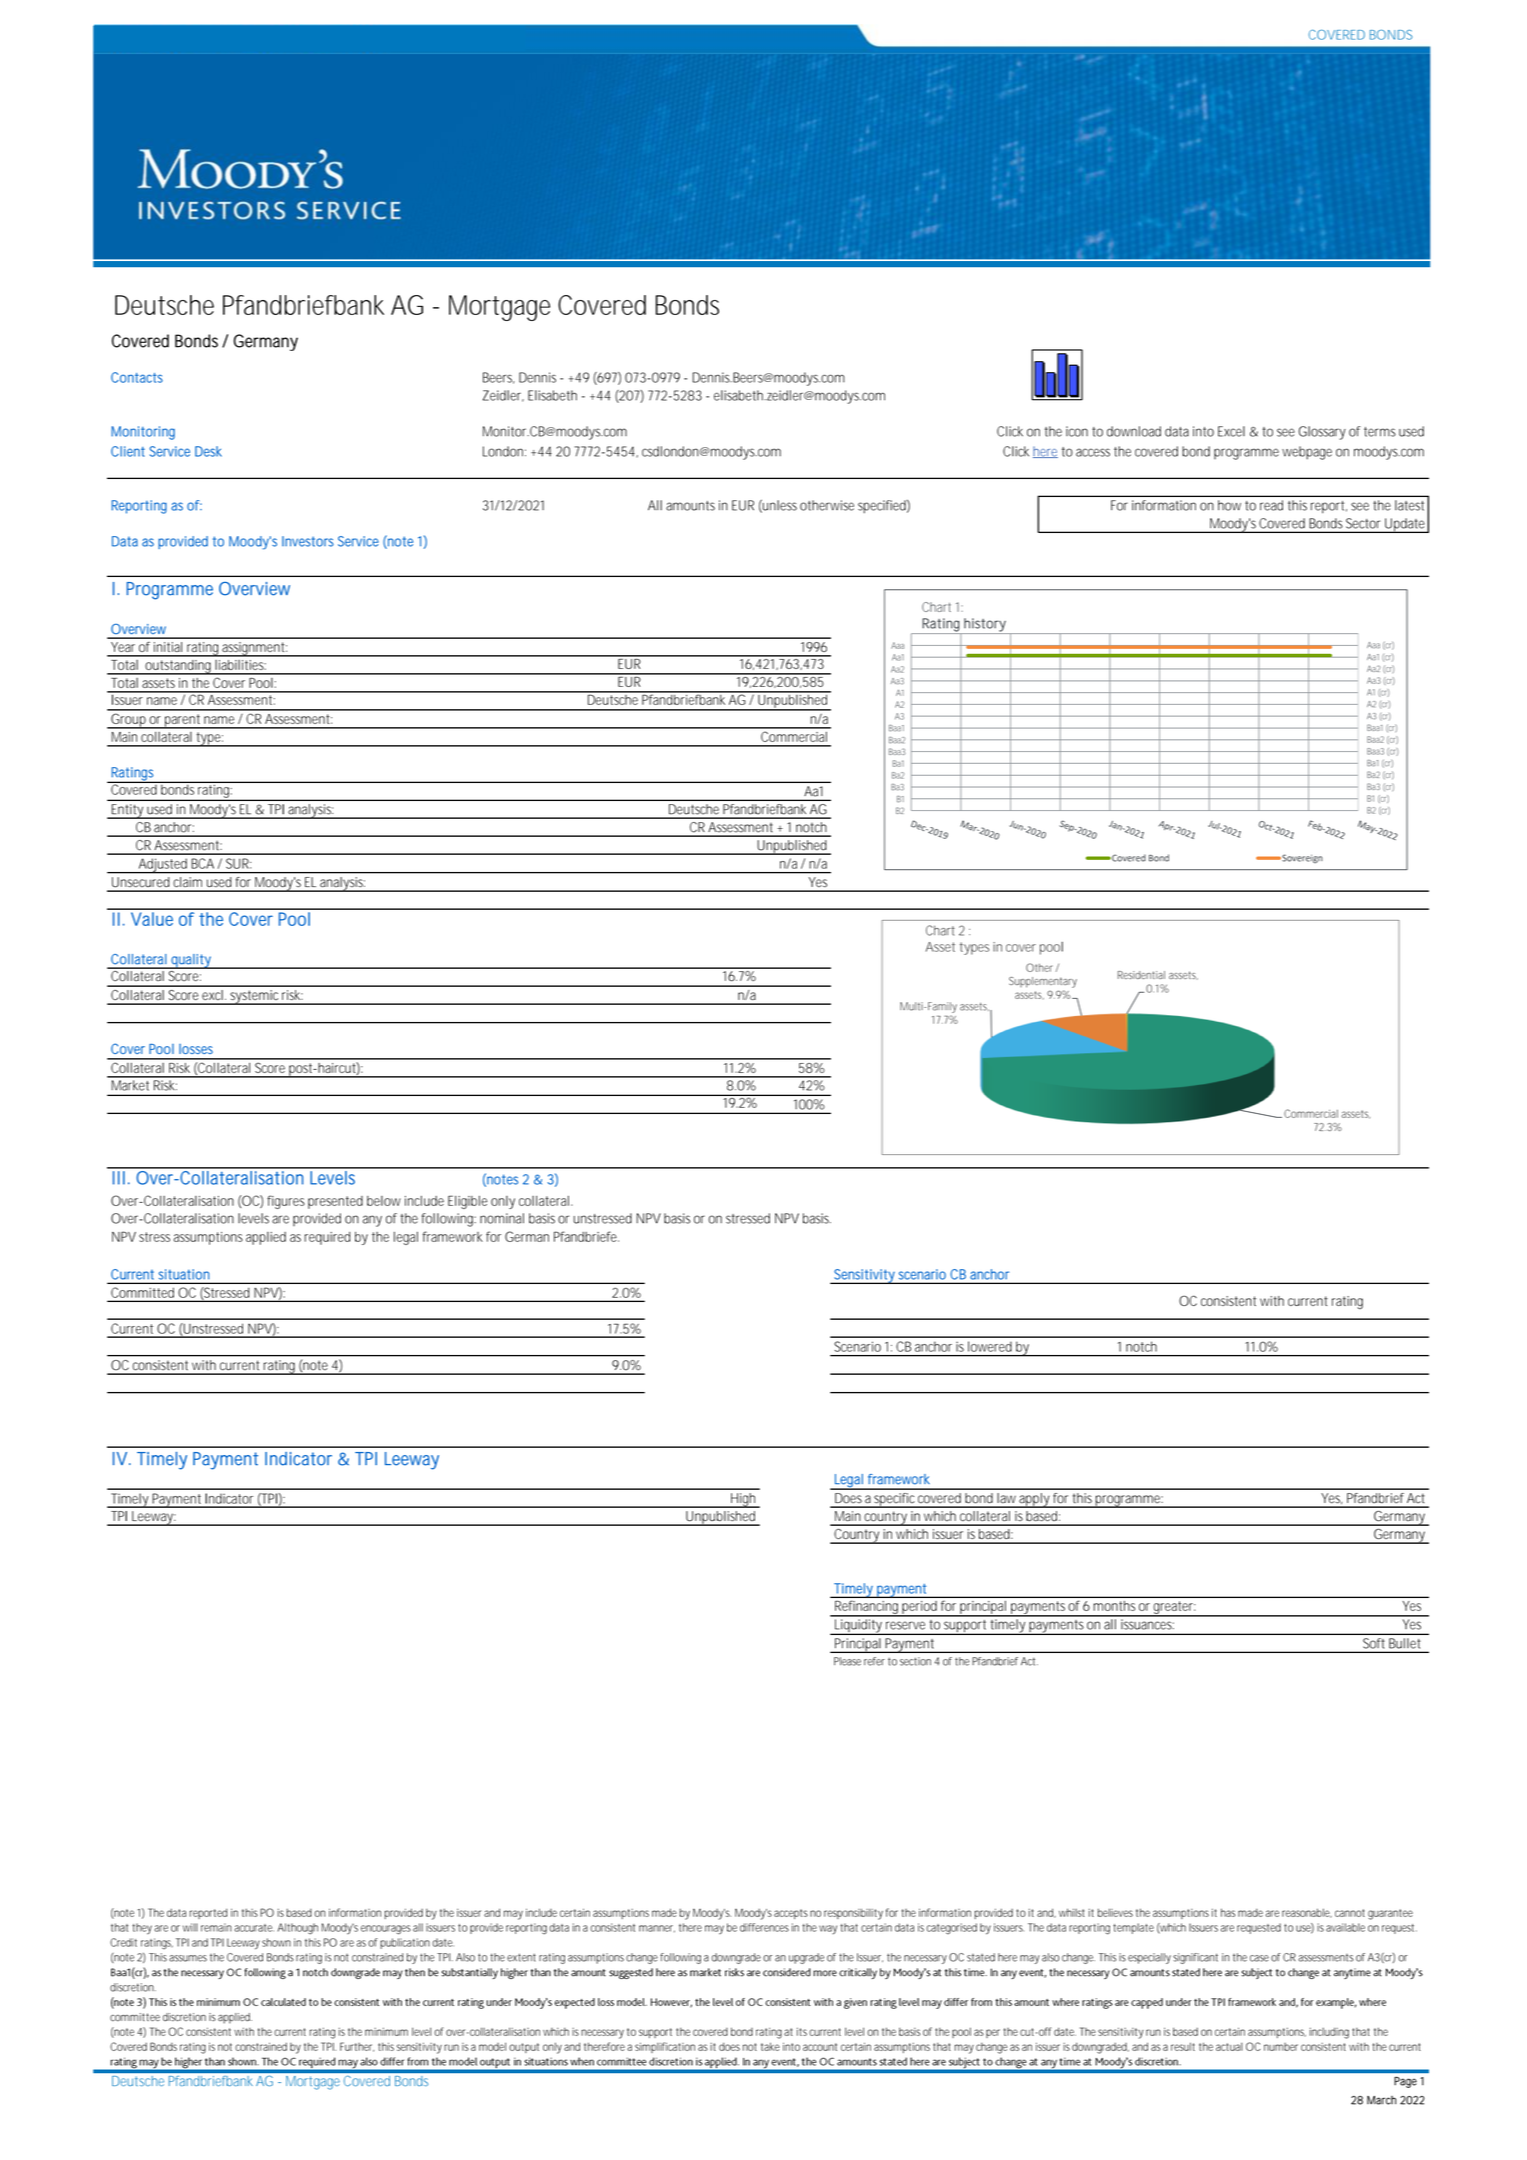 The height and width of the screenshot is (2160, 1527). What do you see at coordinates (1043, 982) in the screenshot?
I see `Supplementary` at bounding box center [1043, 982].
